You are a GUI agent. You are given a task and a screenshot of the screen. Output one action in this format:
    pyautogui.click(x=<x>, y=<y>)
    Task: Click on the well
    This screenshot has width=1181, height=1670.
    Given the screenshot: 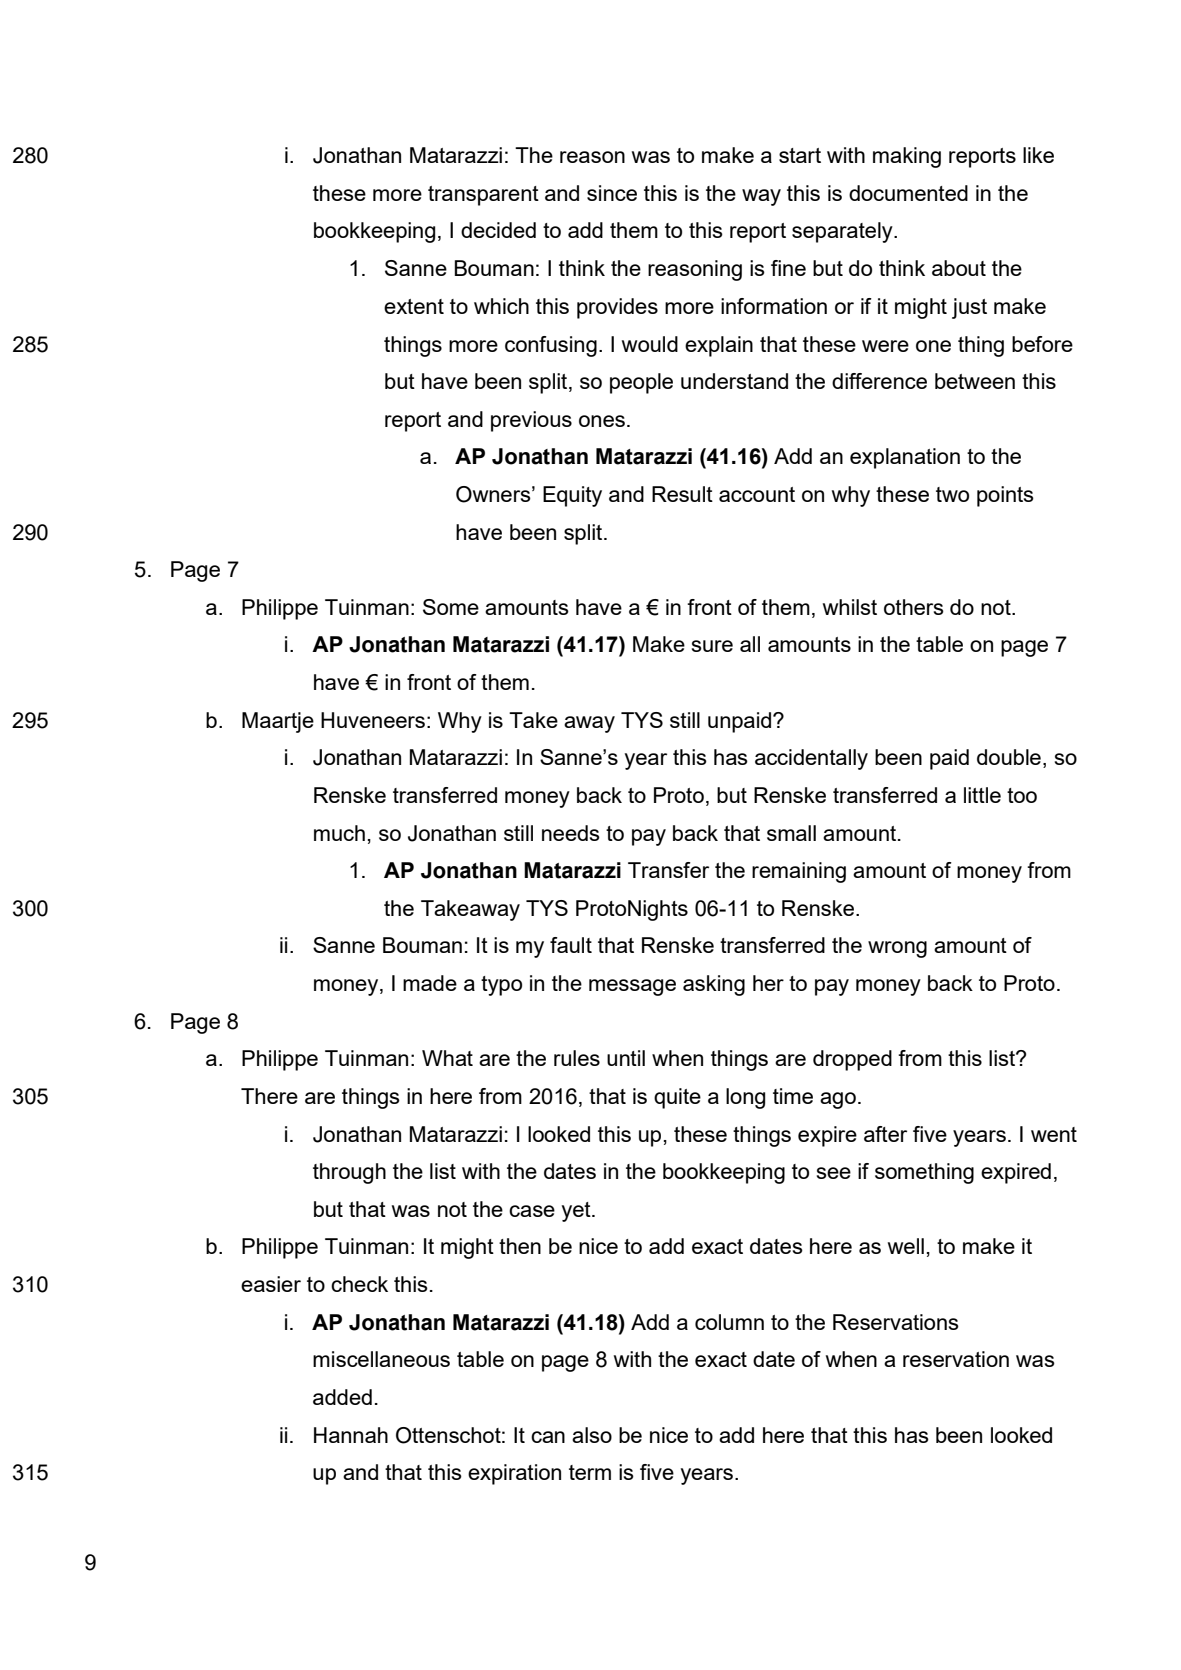 What is the action you would take?
    pyautogui.click(x=906, y=1246)
